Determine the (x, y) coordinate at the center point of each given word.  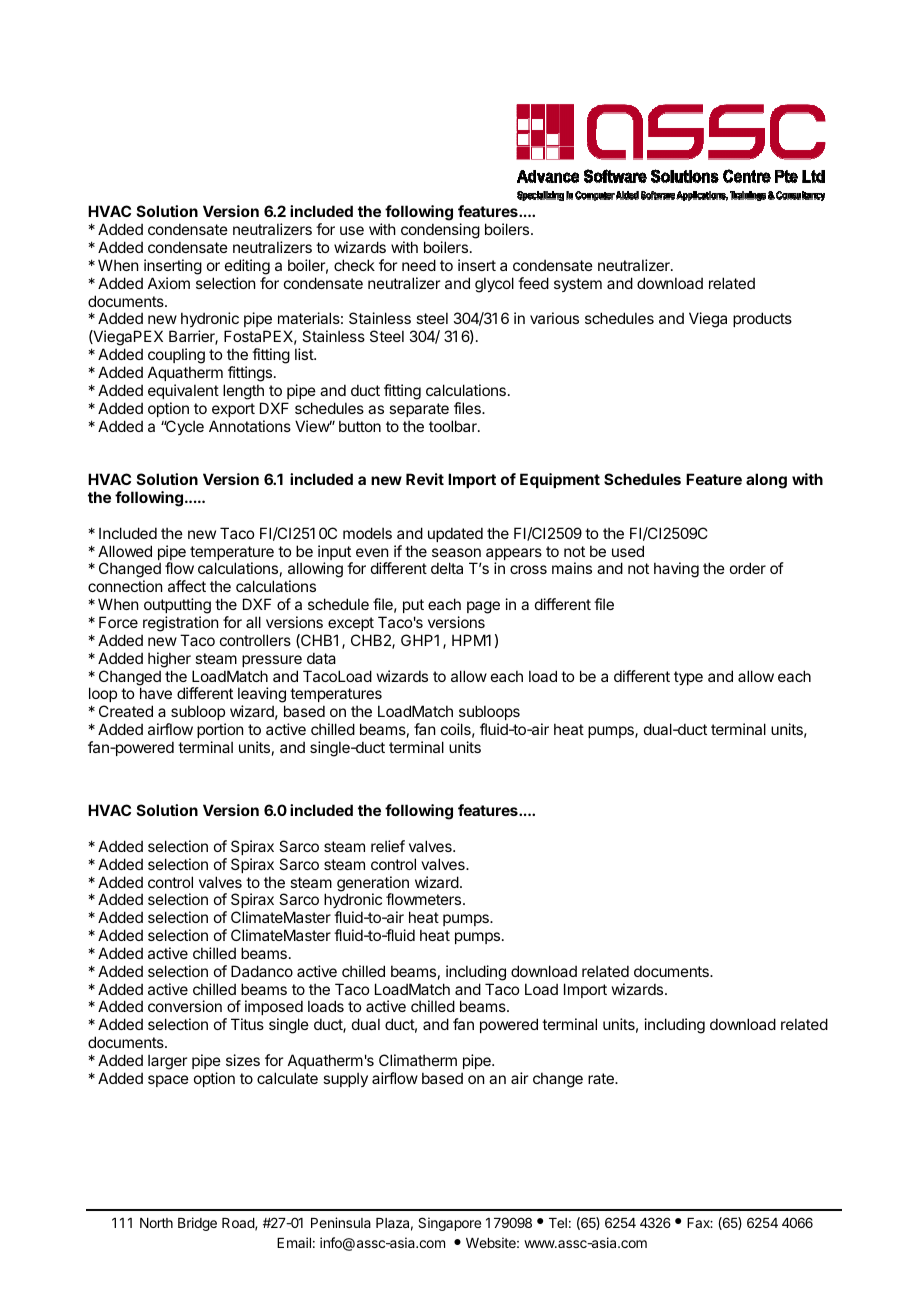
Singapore (449, 1224)
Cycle (184, 427)
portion (220, 730)
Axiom (169, 283)
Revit (425, 479)
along (766, 481)
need (419, 265)
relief (388, 846)
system (578, 285)
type (688, 678)
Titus (247, 1024)
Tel (558, 1223)
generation (373, 885)
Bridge (197, 1224)
